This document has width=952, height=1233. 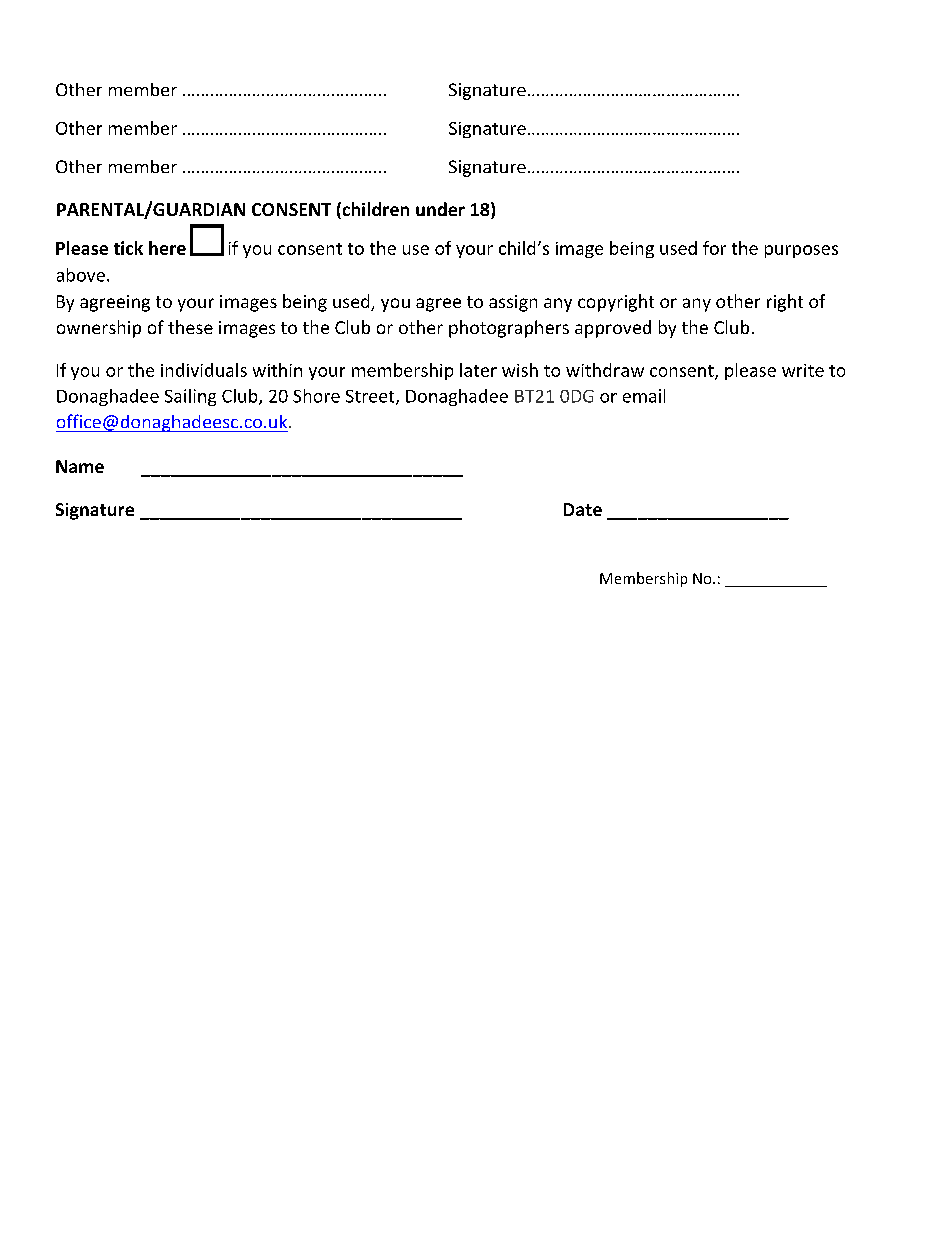 What do you see at coordinates (167, 248) in the document?
I see `here` at bounding box center [167, 248].
